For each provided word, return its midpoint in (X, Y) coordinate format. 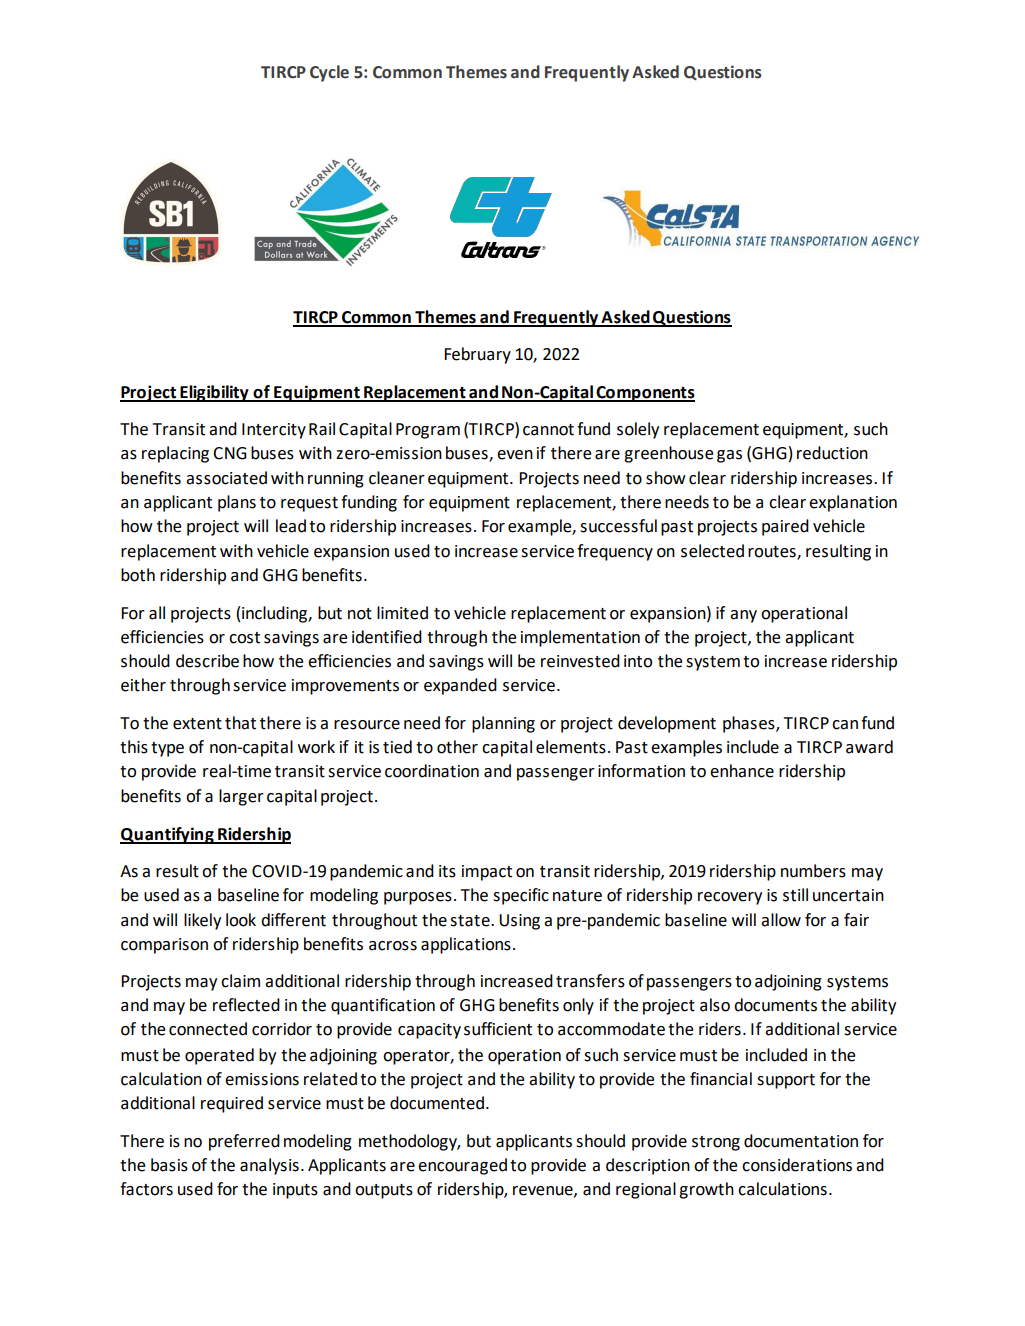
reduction (832, 453)
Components (645, 394)
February (477, 355)
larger (241, 797)
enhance (742, 771)
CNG (230, 453)
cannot (548, 430)
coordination (432, 771)
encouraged (462, 1166)
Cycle (329, 73)
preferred (244, 1142)
